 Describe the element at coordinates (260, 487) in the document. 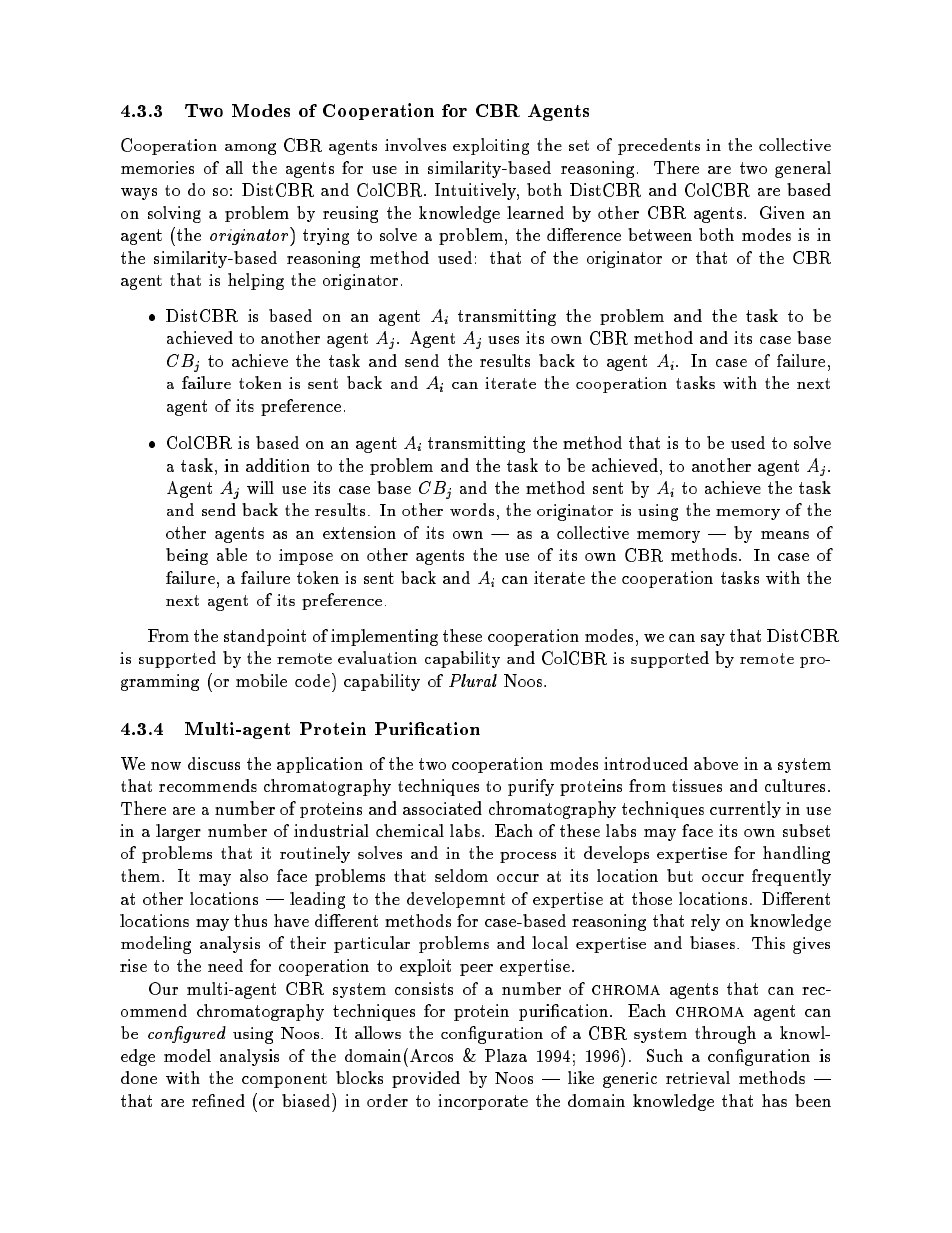

I see `will` at that location.
